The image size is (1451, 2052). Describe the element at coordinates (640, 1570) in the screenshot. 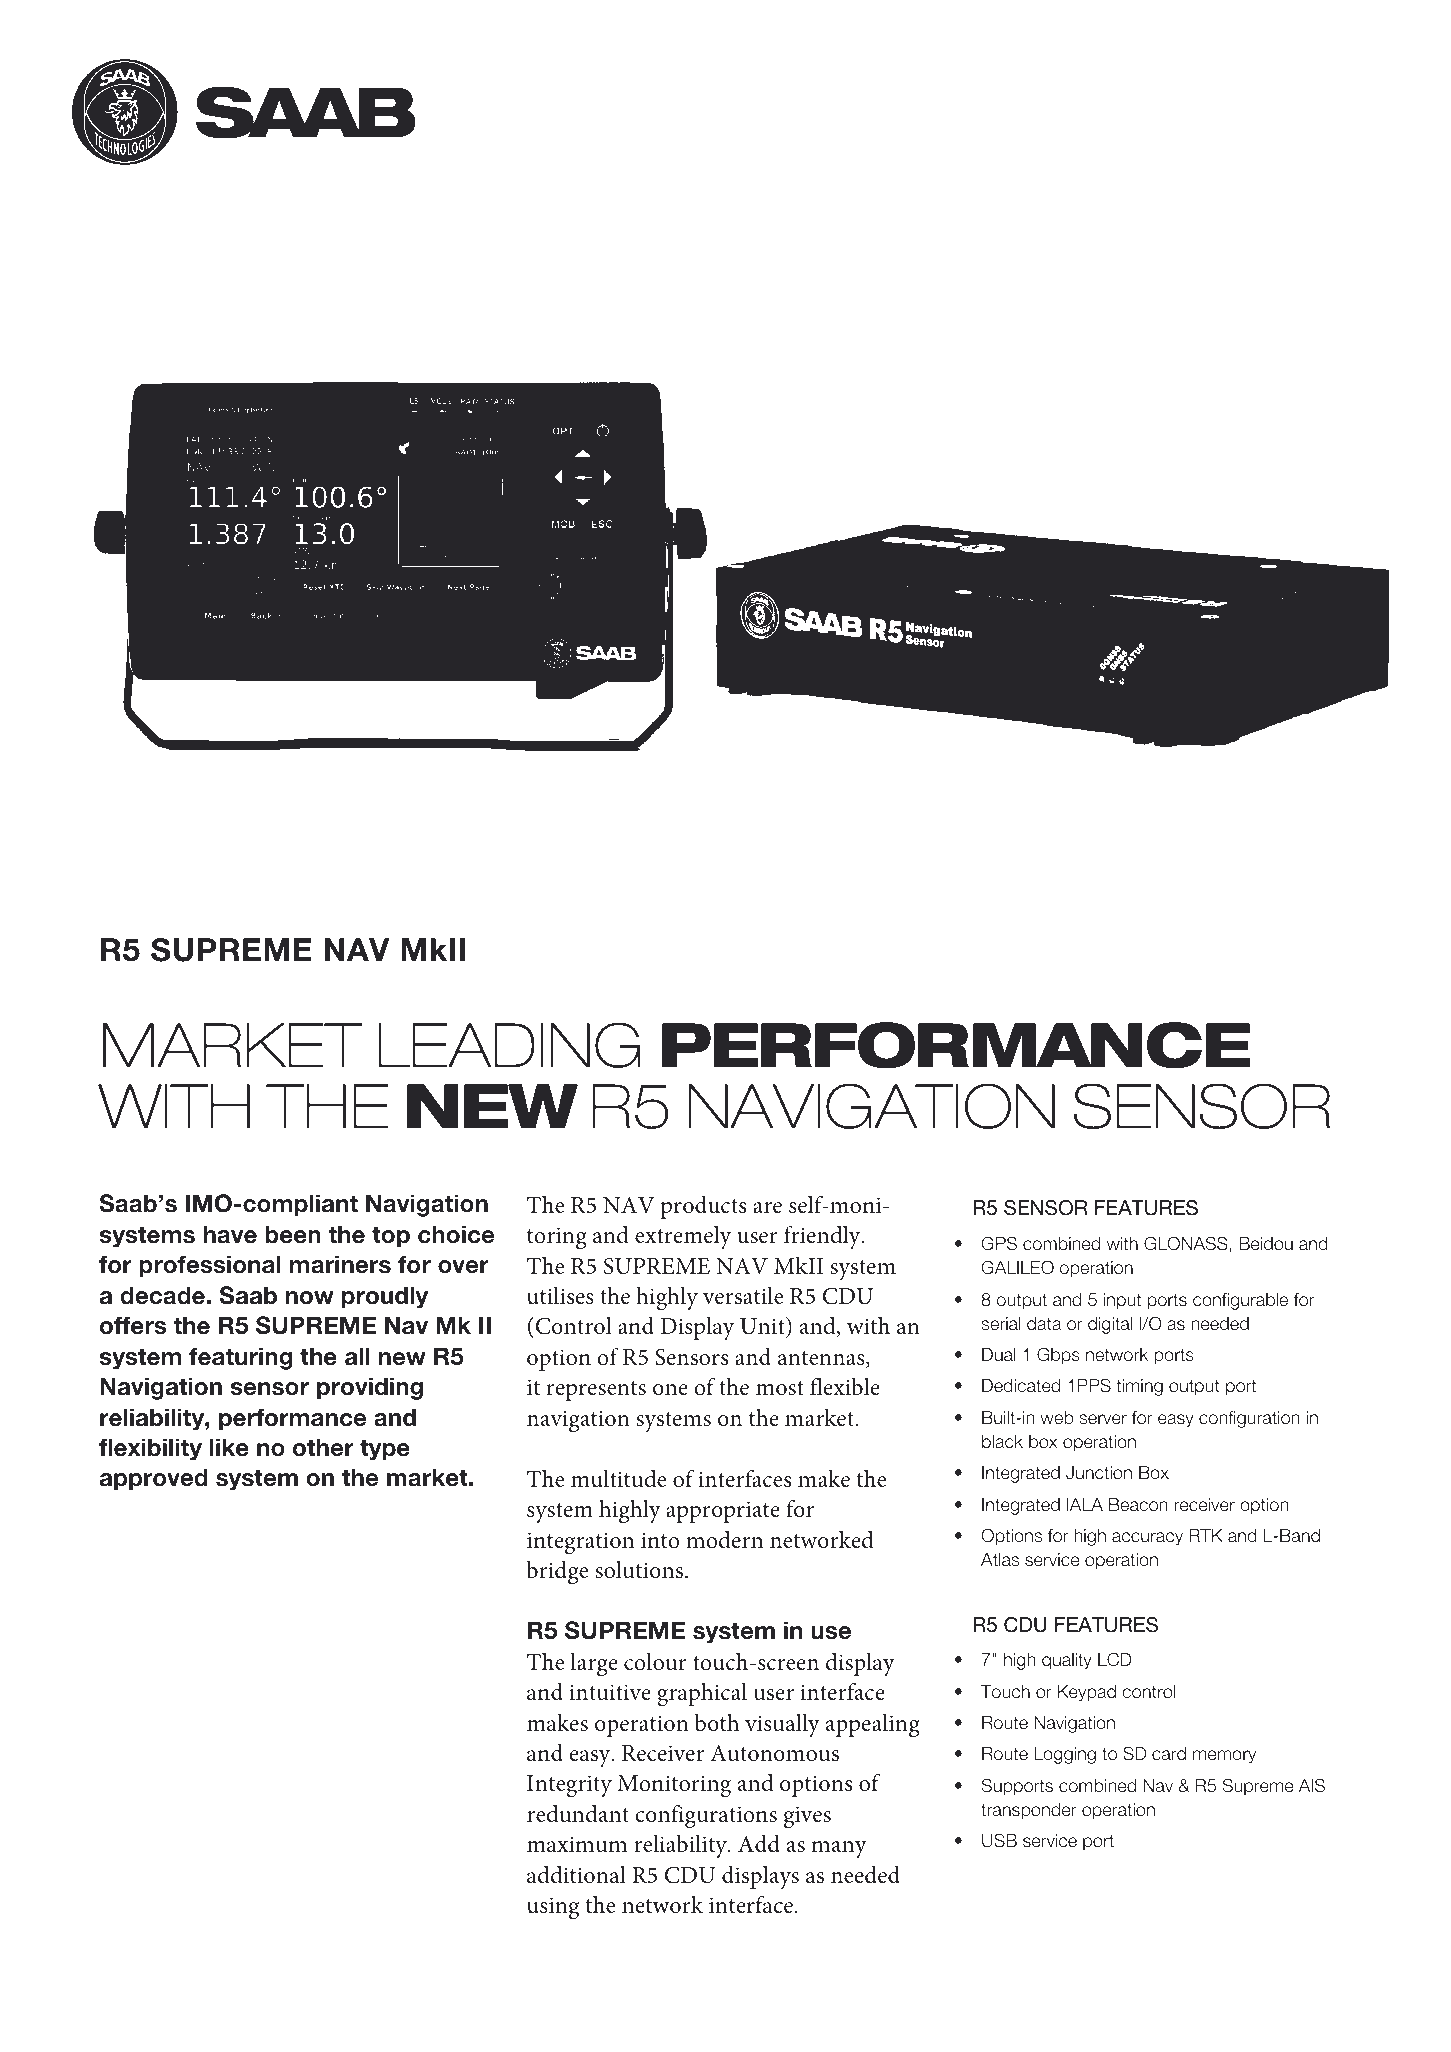

I see `solutions` at that location.
